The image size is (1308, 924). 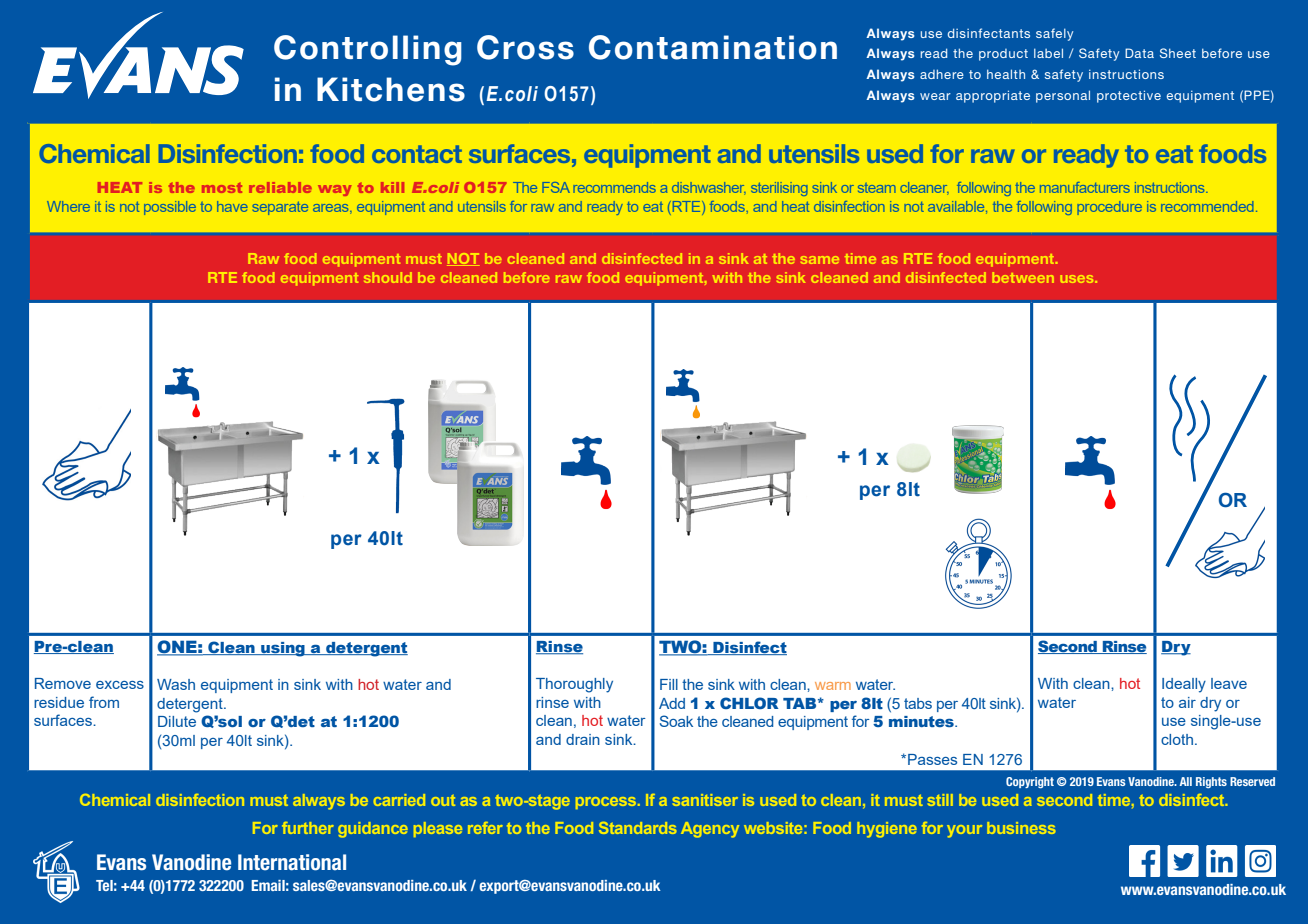 I want to click on same, so click(x=820, y=260).
